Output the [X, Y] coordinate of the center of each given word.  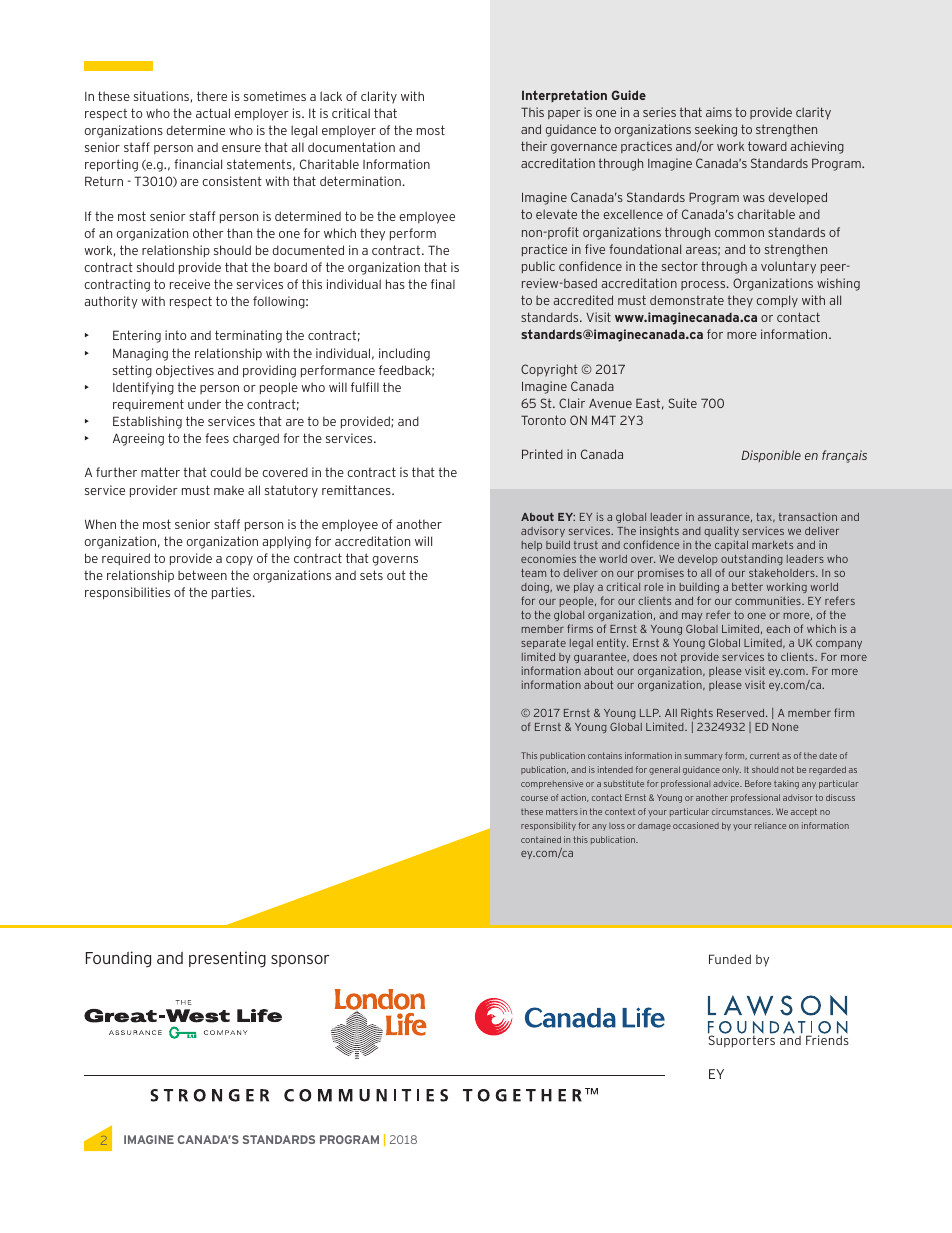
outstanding [752, 559]
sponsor [300, 961]
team [533, 573]
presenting [227, 959]
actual [213, 113]
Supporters [741, 1040]
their [534, 146]
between [202, 575]
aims [719, 112]
